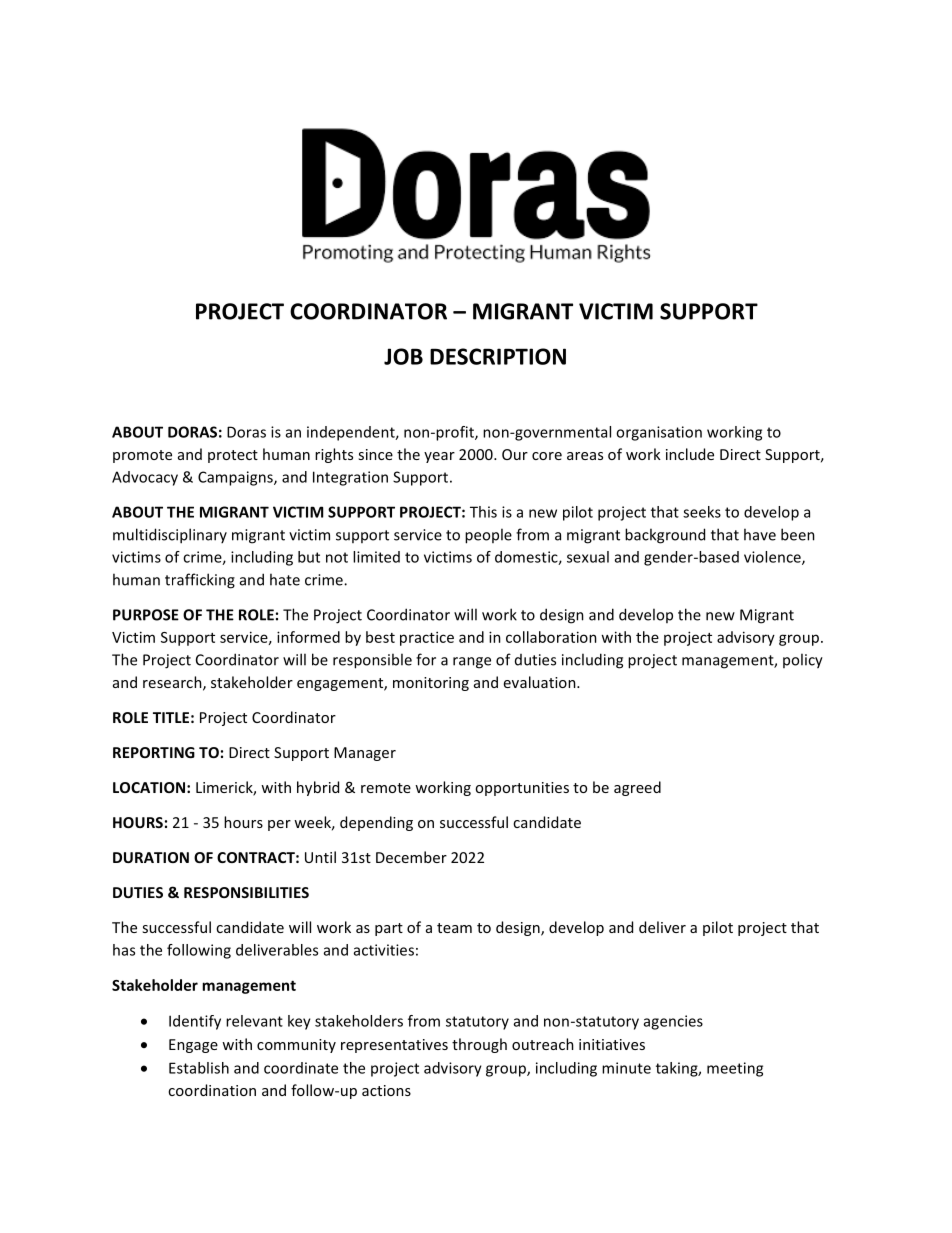 The height and width of the page is (1233, 952). What do you see at coordinates (151, 857) in the page?
I see `DURATION` at bounding box center [151, 857].
